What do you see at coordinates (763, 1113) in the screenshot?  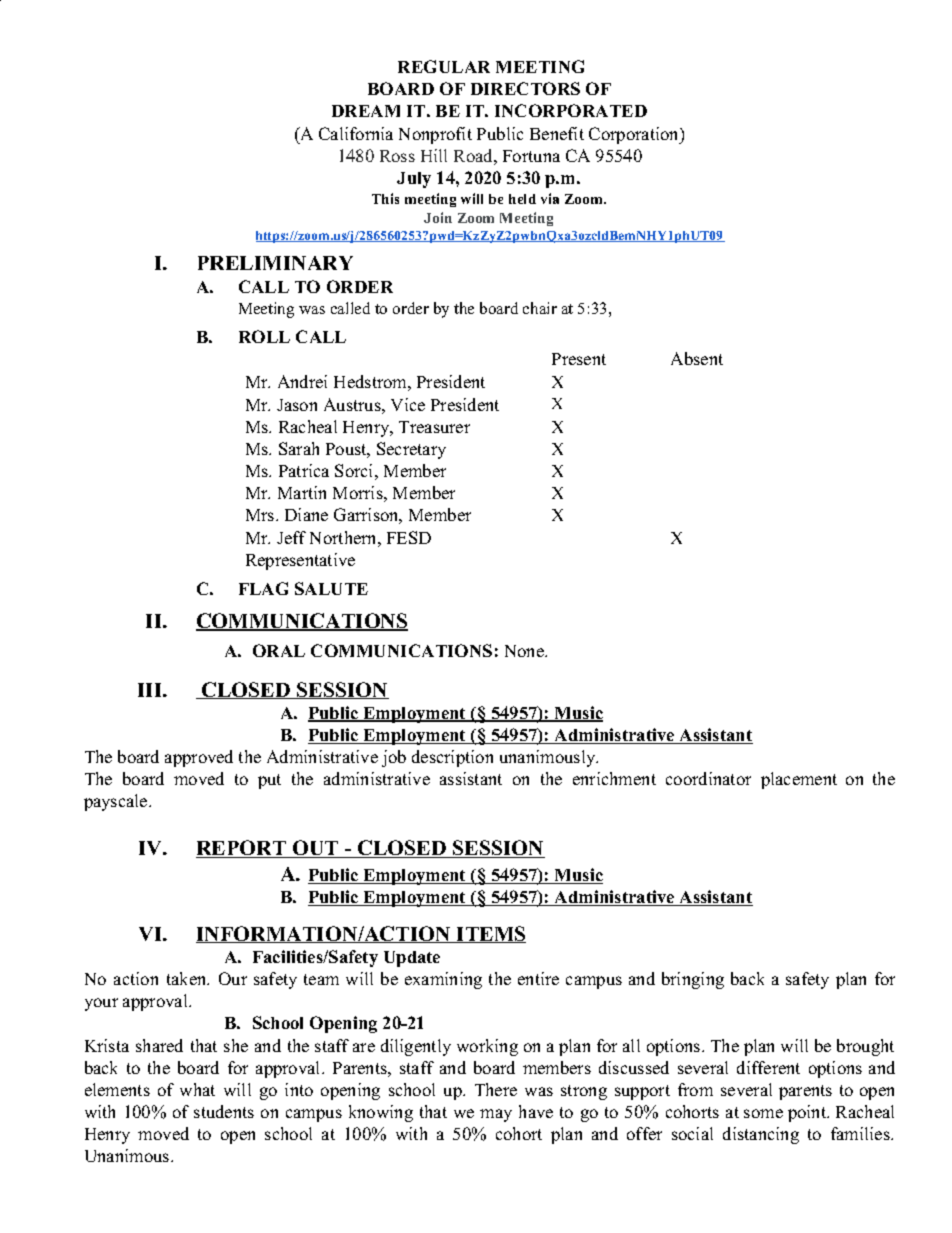 I see `some` at bounding box center [763, 1113].
